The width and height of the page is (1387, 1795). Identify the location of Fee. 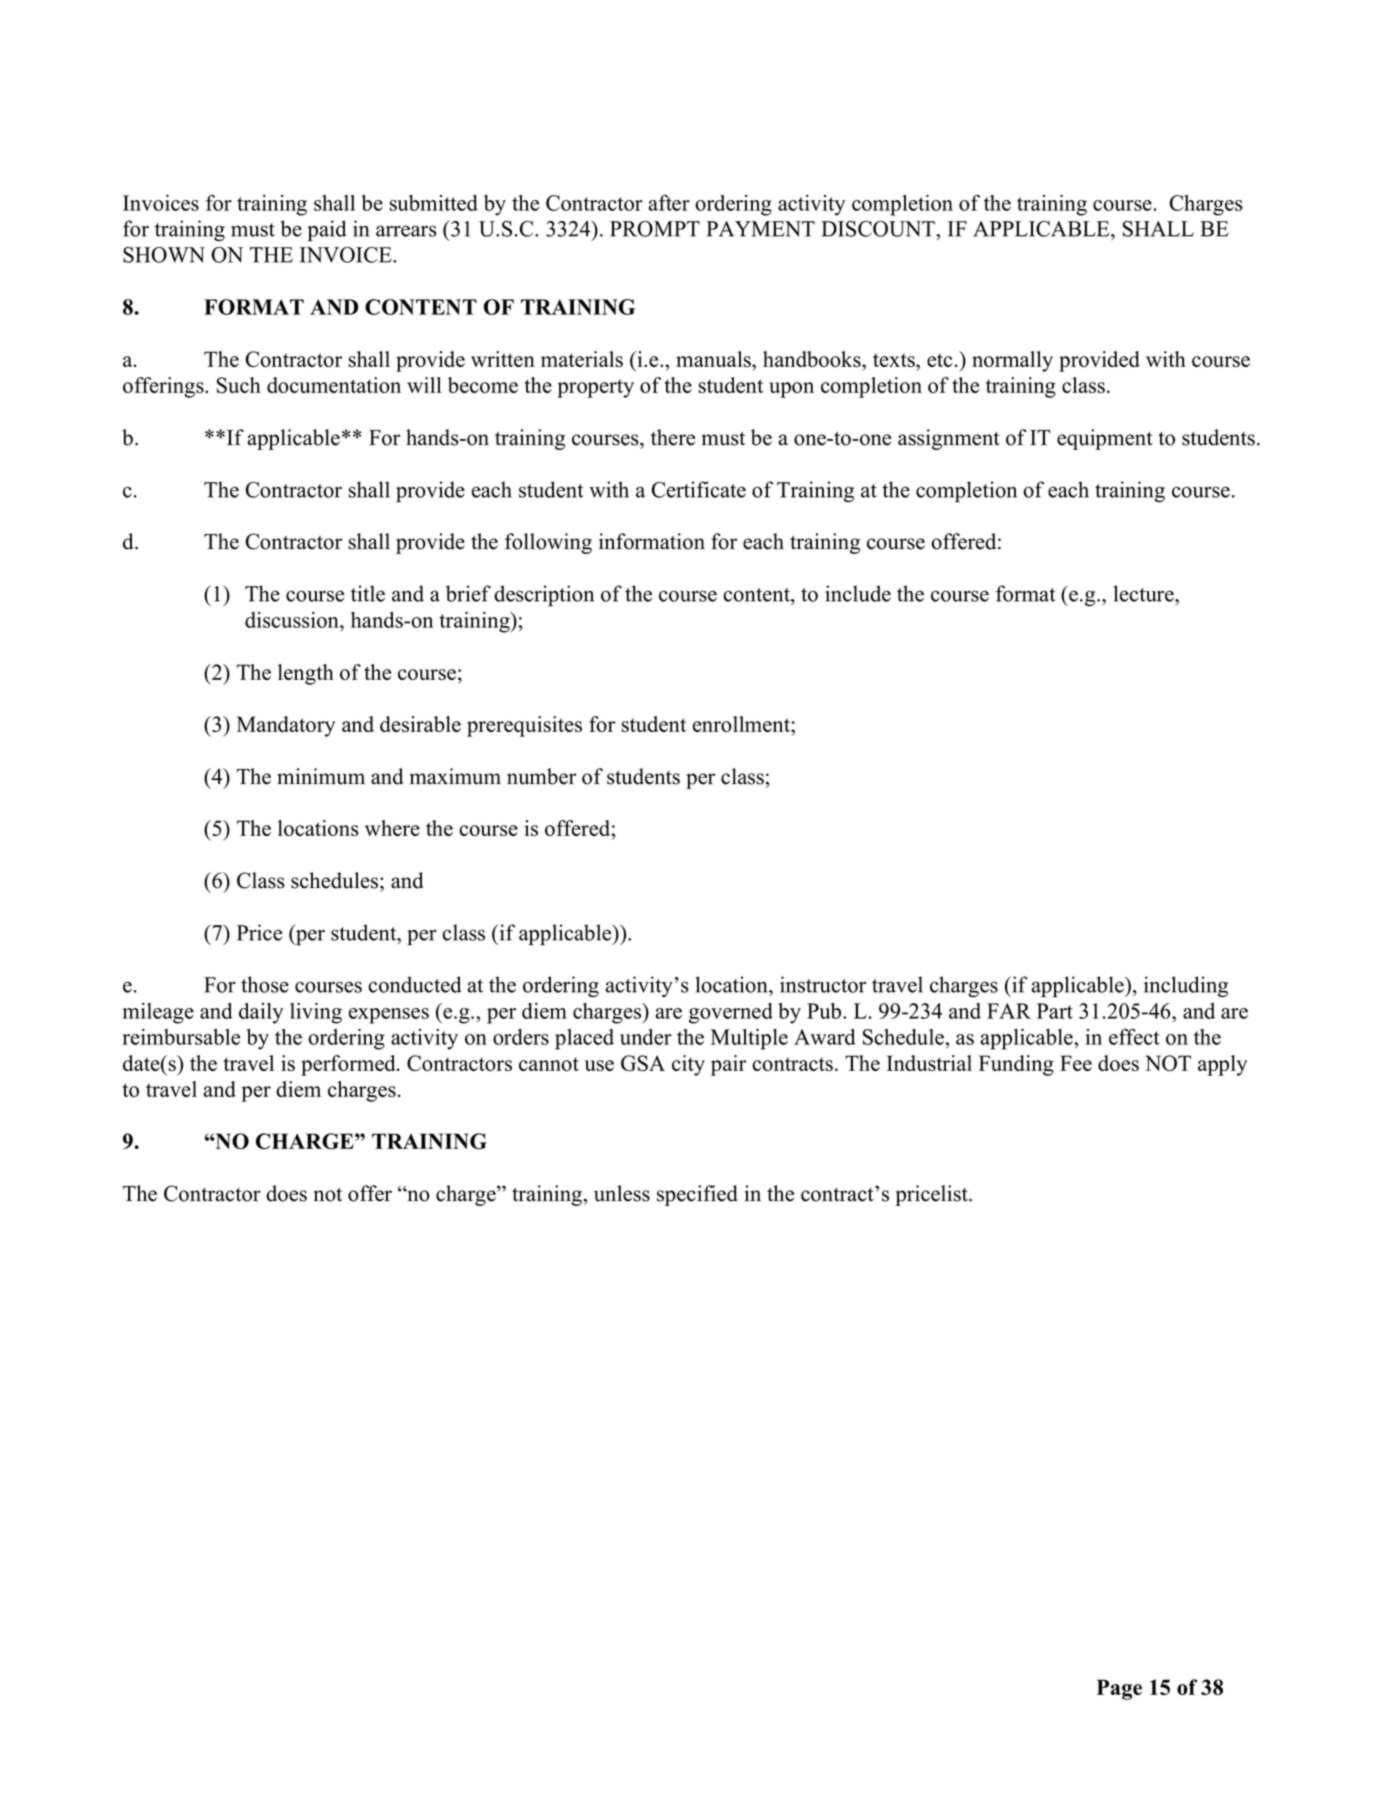
(1076, 1063).
